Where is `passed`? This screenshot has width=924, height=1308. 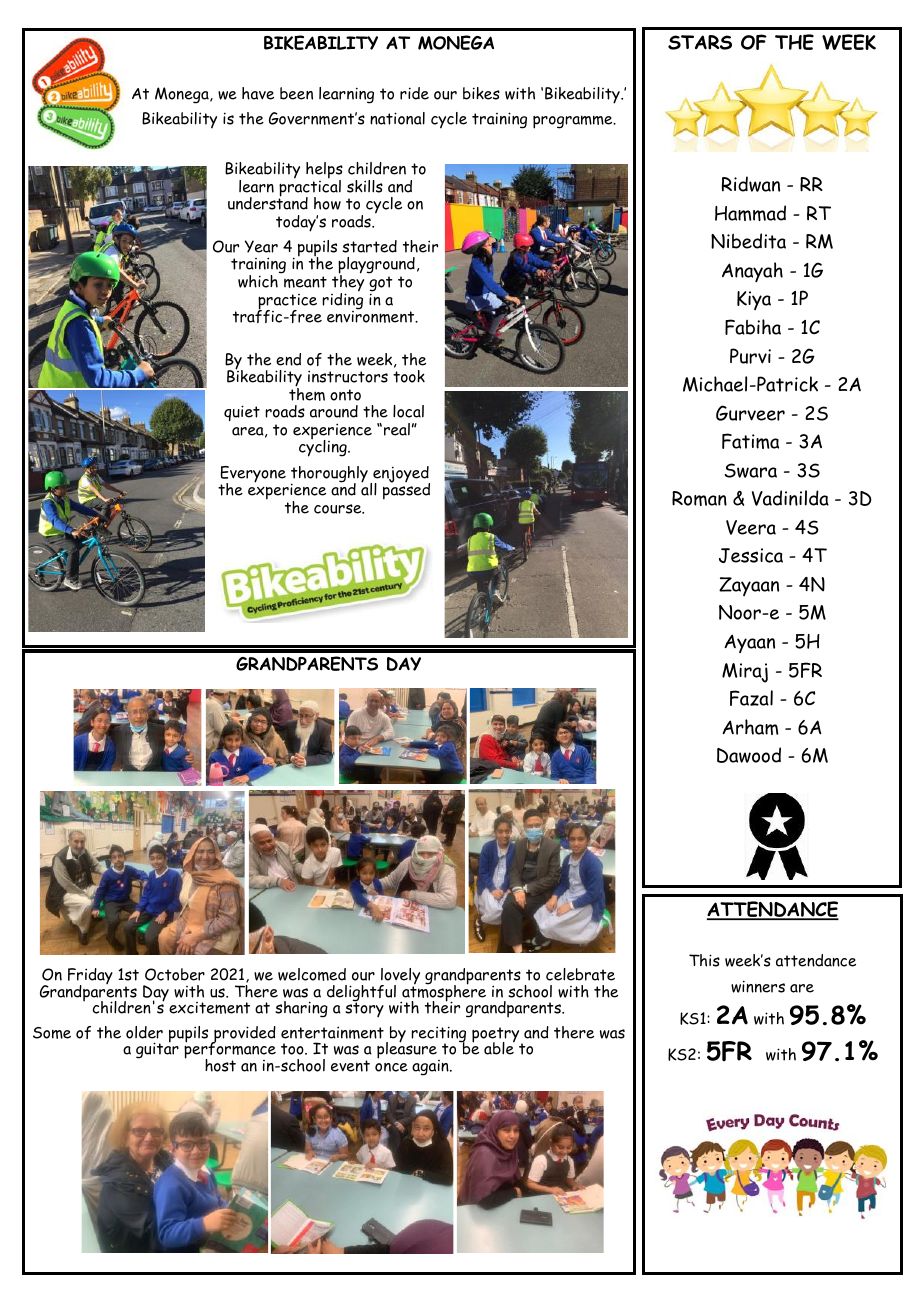 passed is located at coordinates (406, 490).
